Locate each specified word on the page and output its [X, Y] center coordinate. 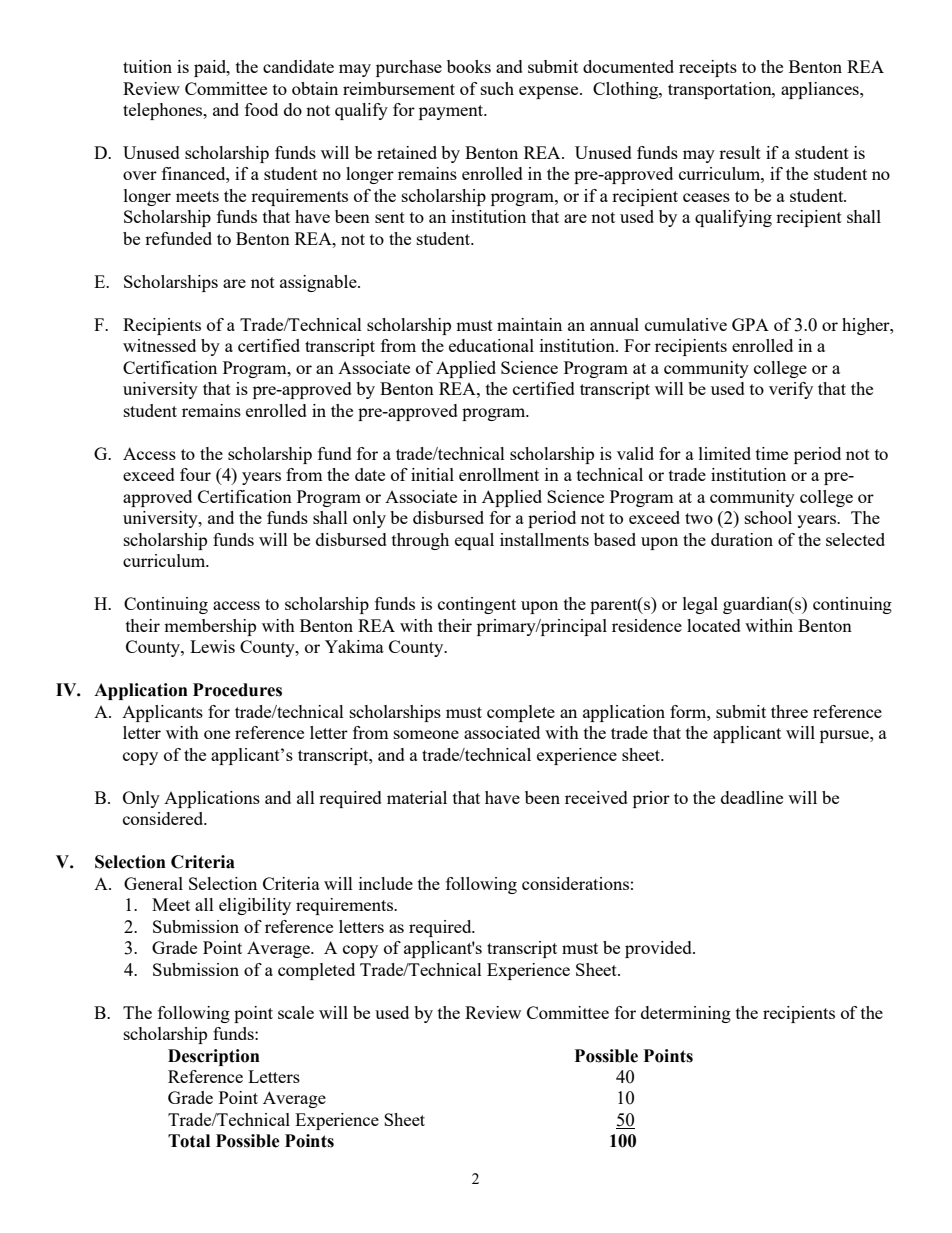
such [497, 88]
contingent [477, 605]
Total [189, 1141]
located [714, 625]
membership [210, 627]
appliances [821, 90]
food [261, 109]
